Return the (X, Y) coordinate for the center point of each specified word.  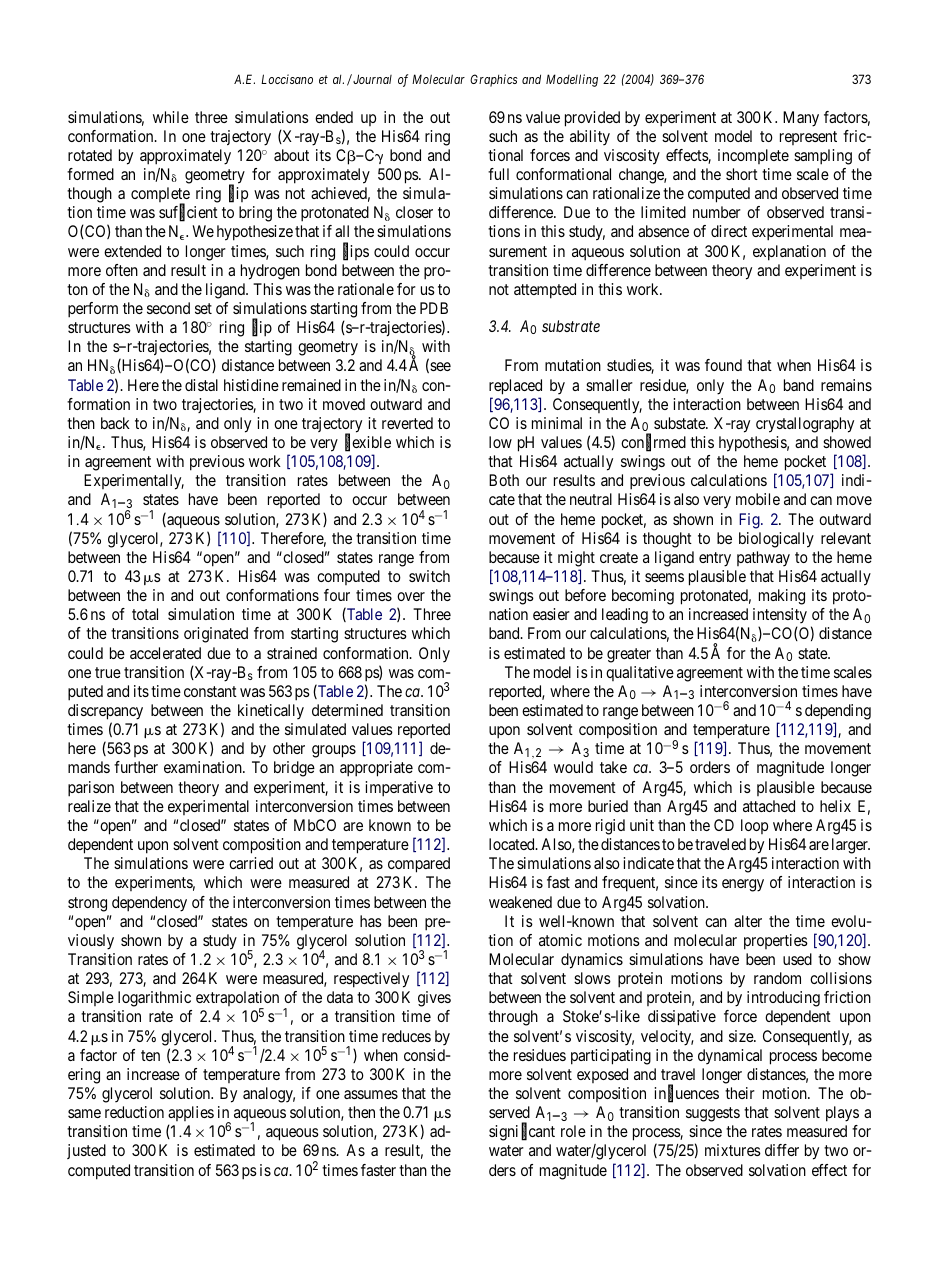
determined (347, 710)
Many (801, 119)
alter (748, 921)
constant (210, 691)
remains (846, 385)
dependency (149, 904)
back (115, 423)
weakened (520, 902)
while (171, 117)
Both (504, 480)
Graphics (494, 80)
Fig (750, 521)
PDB (434, 308)
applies (191, 1115)
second (168, 308)
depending (838, 712)
